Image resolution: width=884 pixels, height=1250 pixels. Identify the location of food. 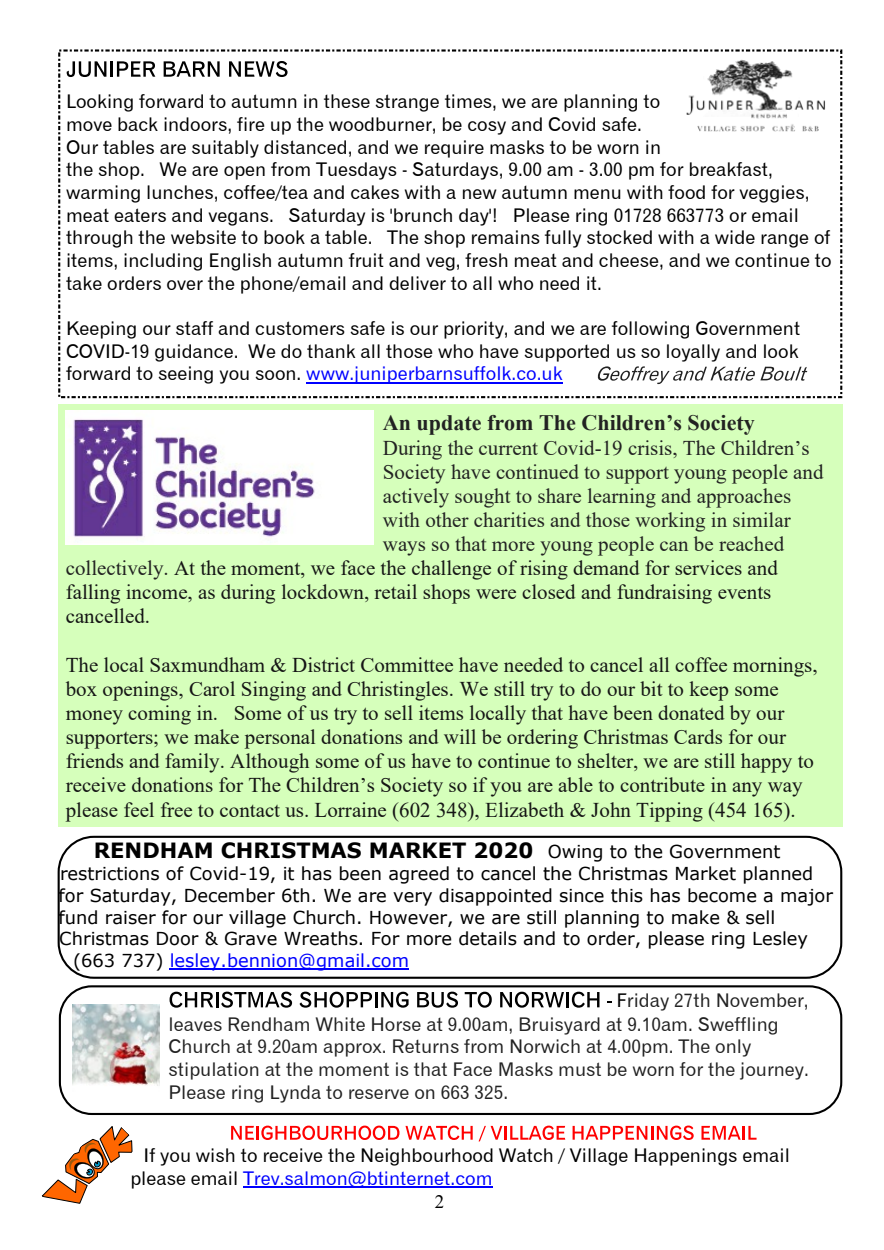
(686, 192).
